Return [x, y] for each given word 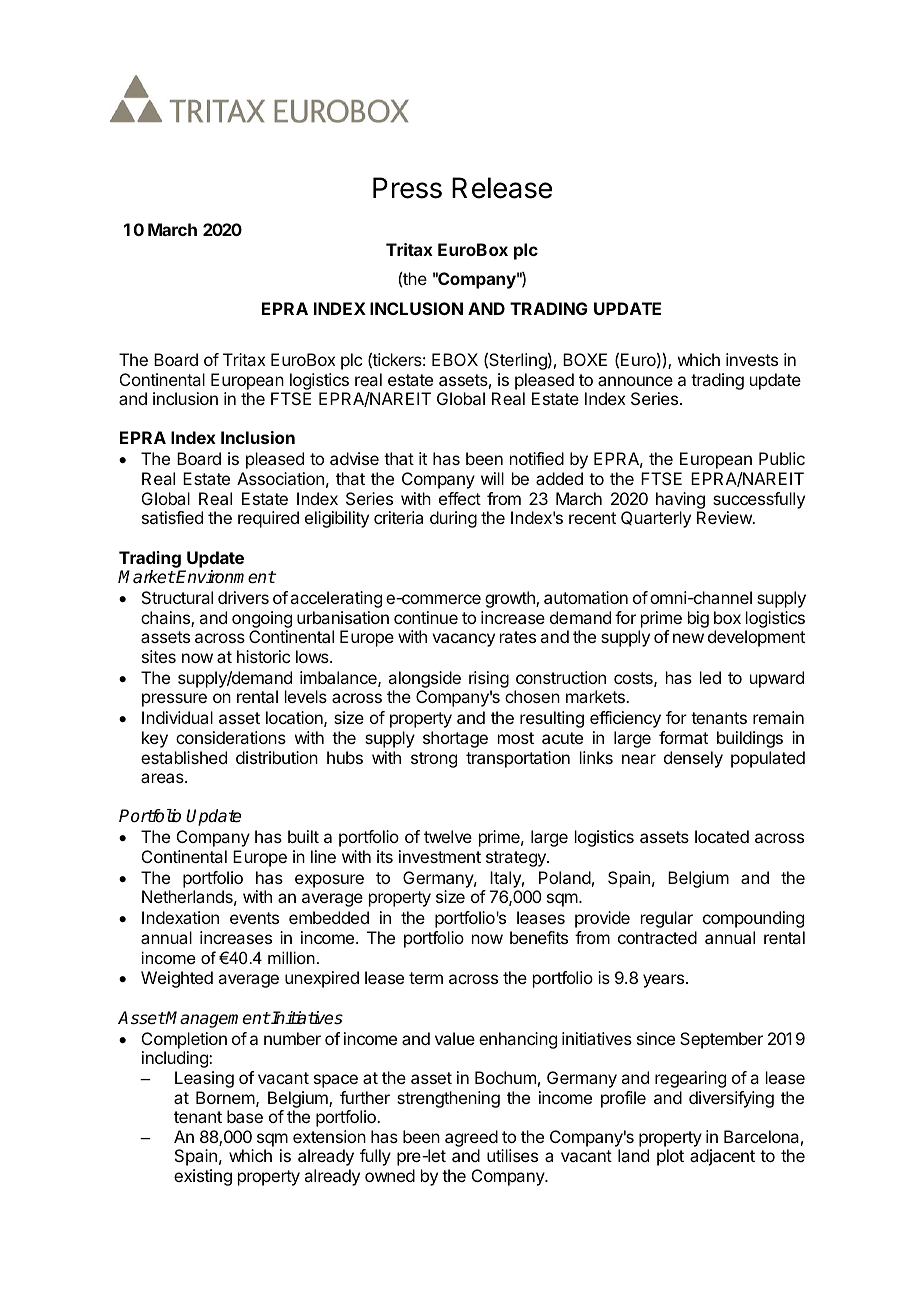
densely [693, 759]
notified [537, 458]
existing [203, 1177]
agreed [471, 1140]
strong [434, 760]
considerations [231, 737]
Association [280, 478]
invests [752, 359]
